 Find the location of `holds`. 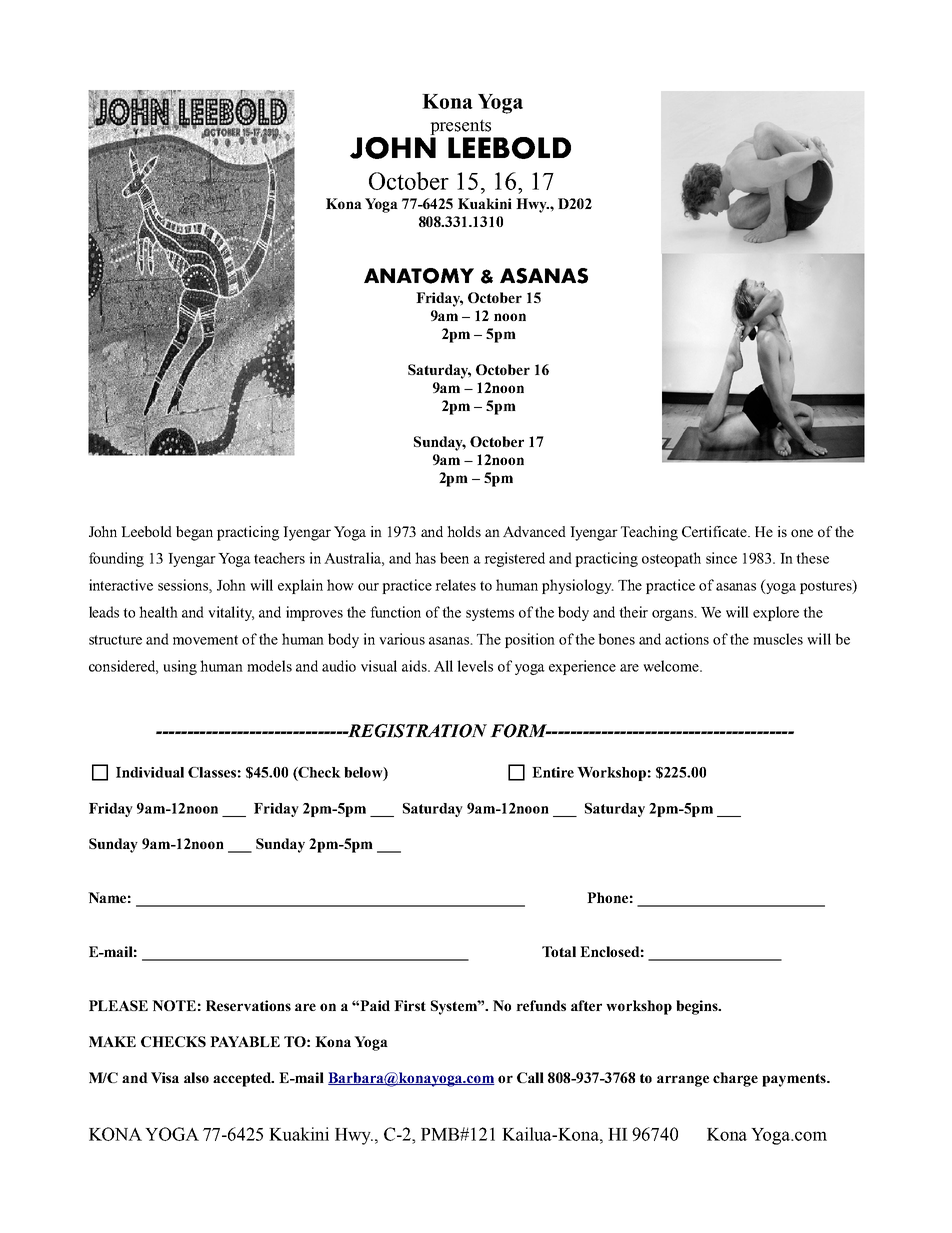

holds is located at coordinates (464, 531).
